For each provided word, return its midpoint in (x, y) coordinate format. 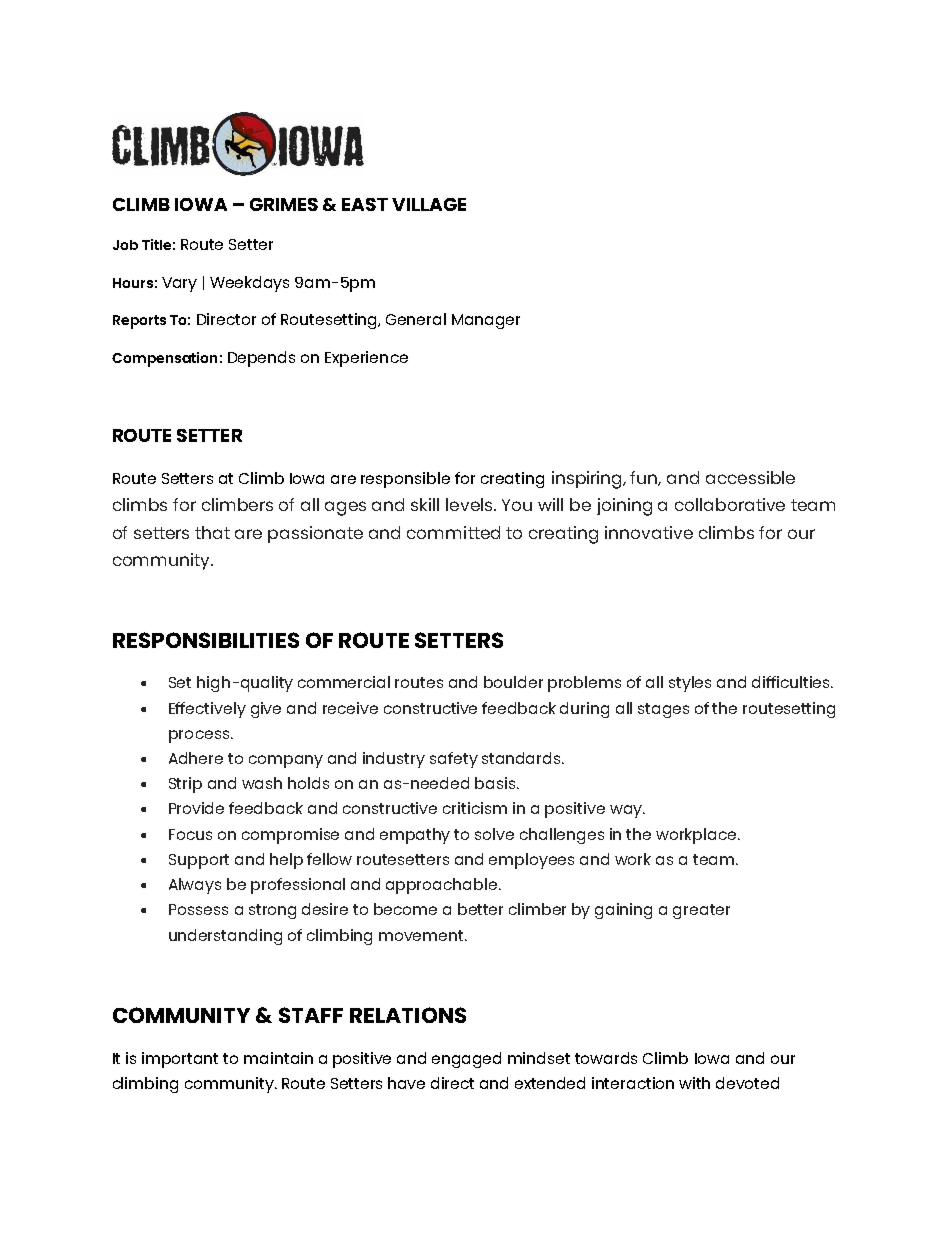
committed (453, 532)
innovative (649, 532)
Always (195, 886)
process (199, 736)
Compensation (164, 359)
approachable (441, 886)
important (180, 1060)
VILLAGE (429, 204)
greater (701, 911)
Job (125, 245)
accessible (750, 477)
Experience (366, 359)
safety (454, 760)
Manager (486, 321)
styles (690, 684)
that (212, 532)
